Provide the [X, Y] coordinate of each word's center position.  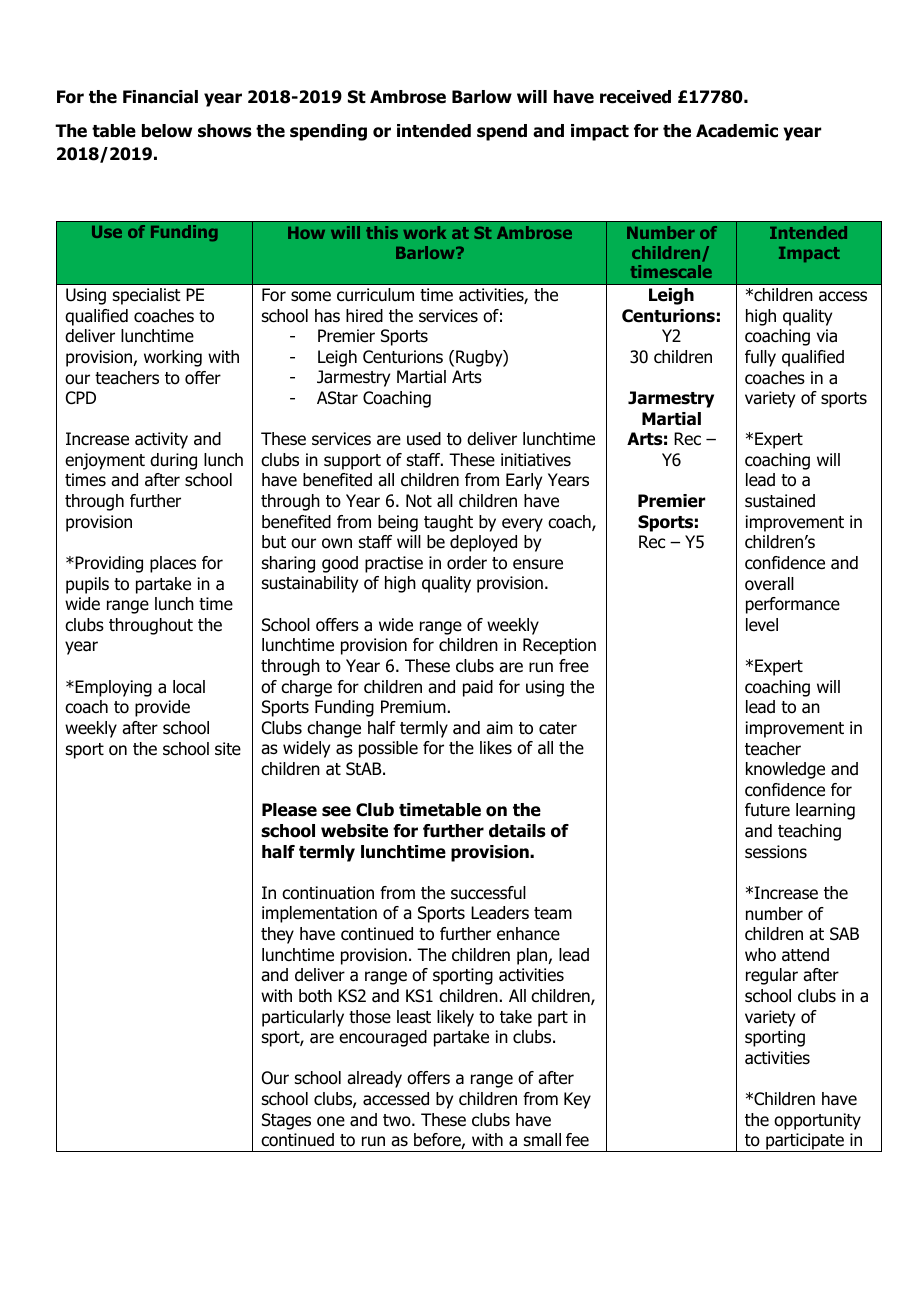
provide [162, 708]
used [424, 439]
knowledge [785, 770]
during [173, 461]
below [167, 131]
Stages [286, 1121]
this [382, 232]
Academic [737, 131]
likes [496, 748]
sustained [780, 501]
